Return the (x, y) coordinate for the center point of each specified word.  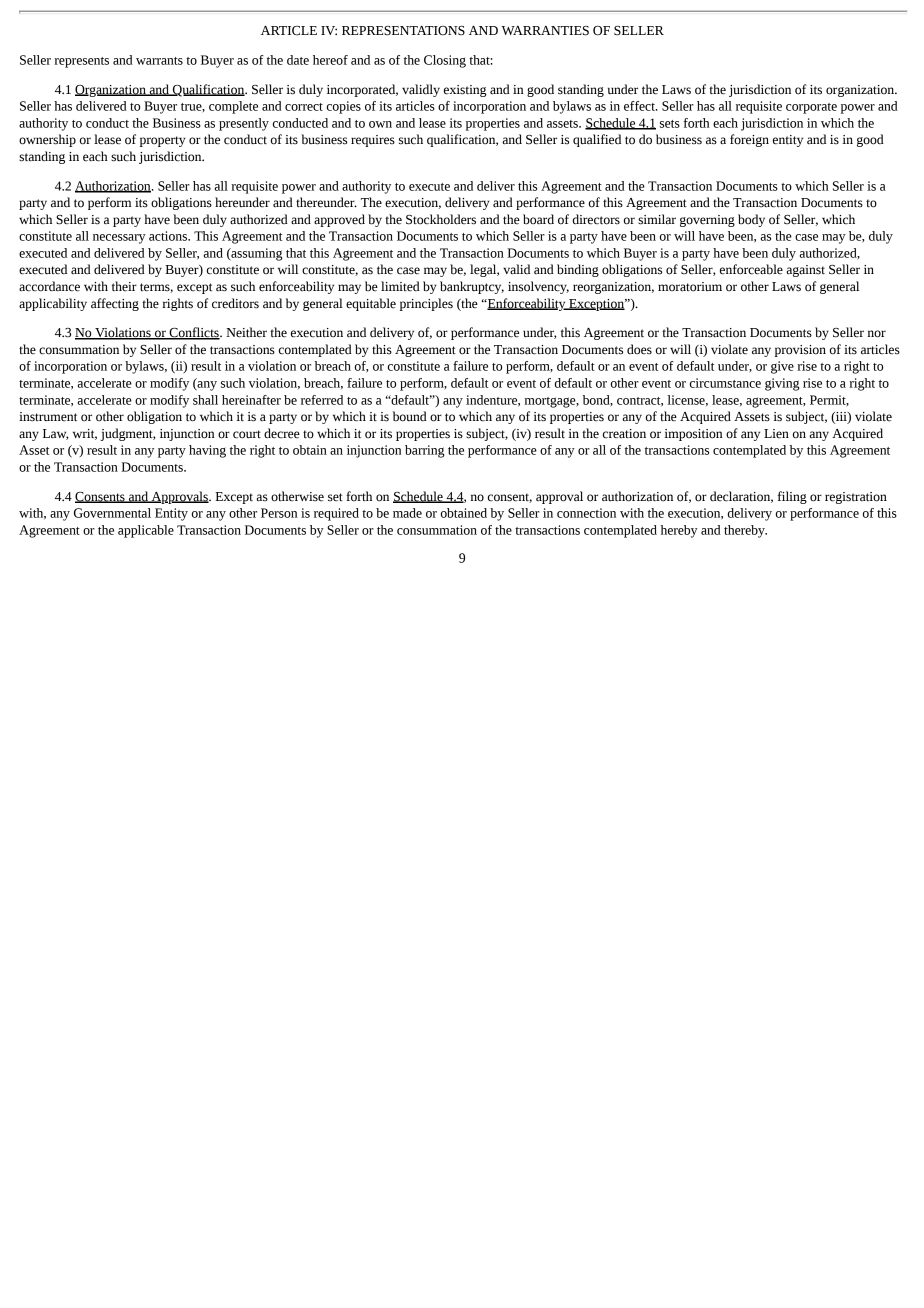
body (751, 220)
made (407, 513)
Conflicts (194, 333)
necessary (119, 239)
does (639, 349)
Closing (445, 61)
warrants (159, 61)
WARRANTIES (545, 31)
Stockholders (441, 219)
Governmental (112, 513)
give (782, 367)
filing (792, 497)
